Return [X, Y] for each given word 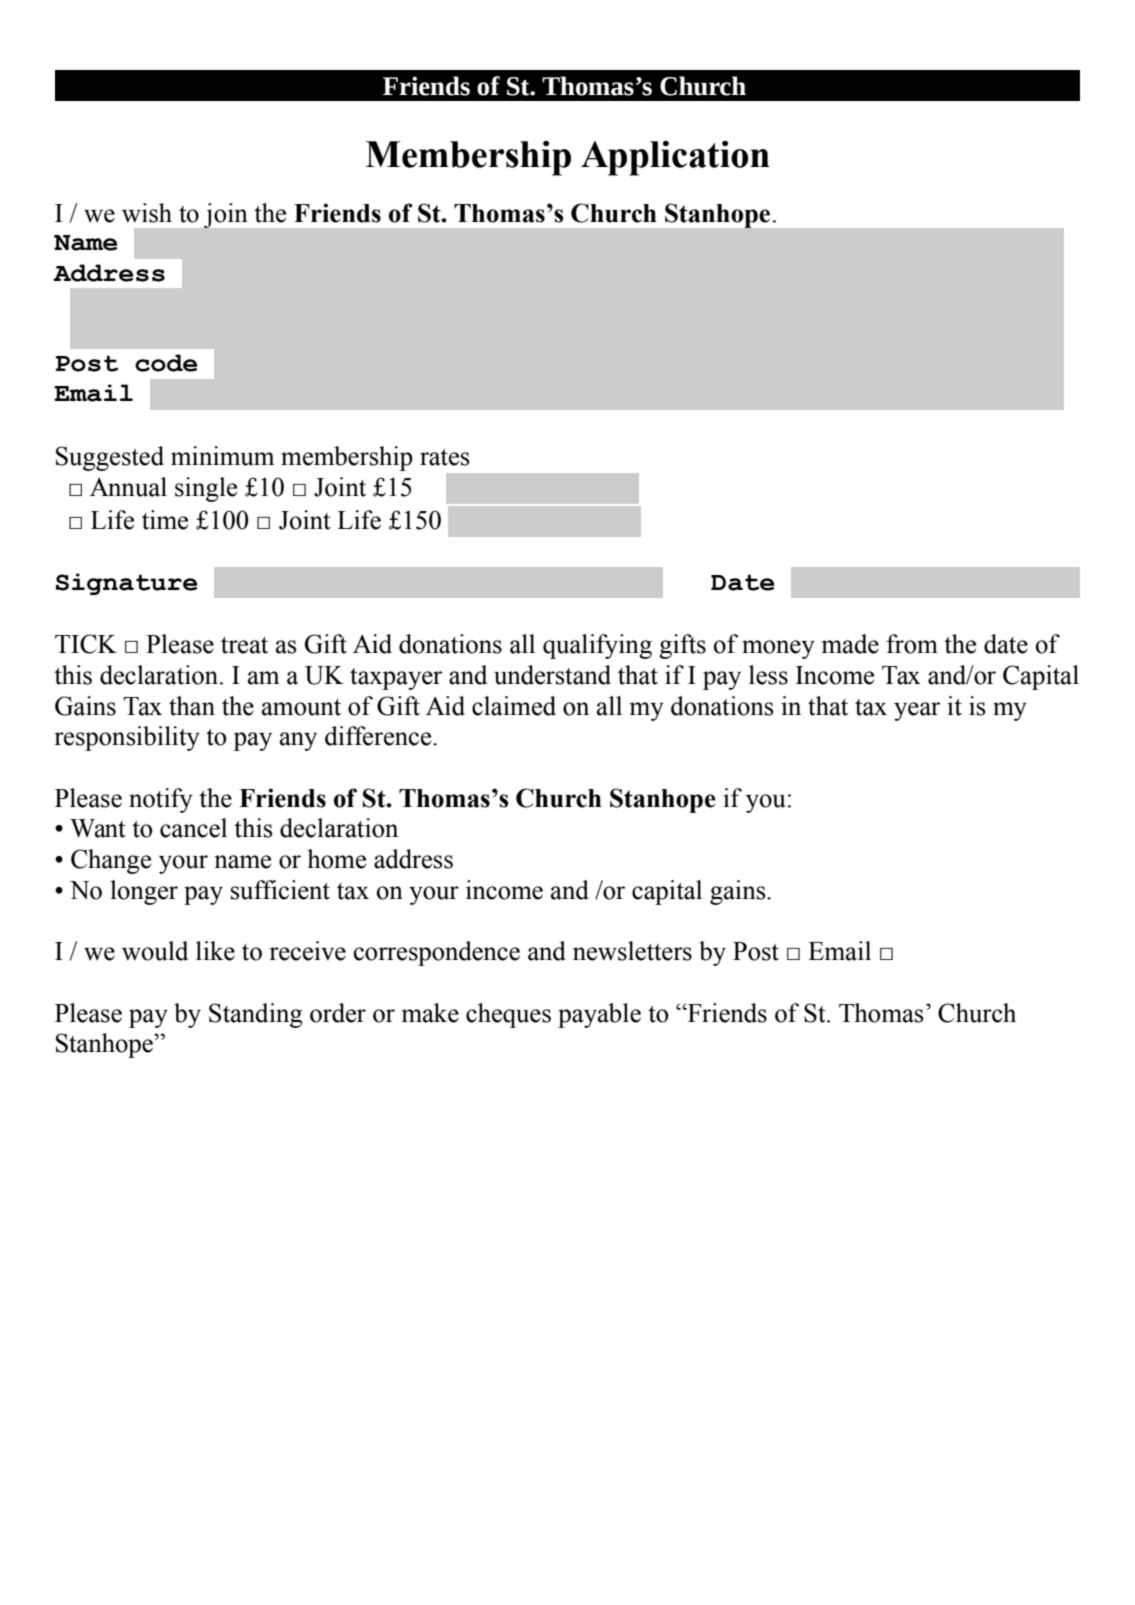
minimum [222, 456]
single [206, 489]
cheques [508, 1015]
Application [675, 158]
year [917, 711]
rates [445, 457]
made [850, 644]
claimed [514, 706]
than [192, 706]
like [215, 951]
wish [147, 213]
